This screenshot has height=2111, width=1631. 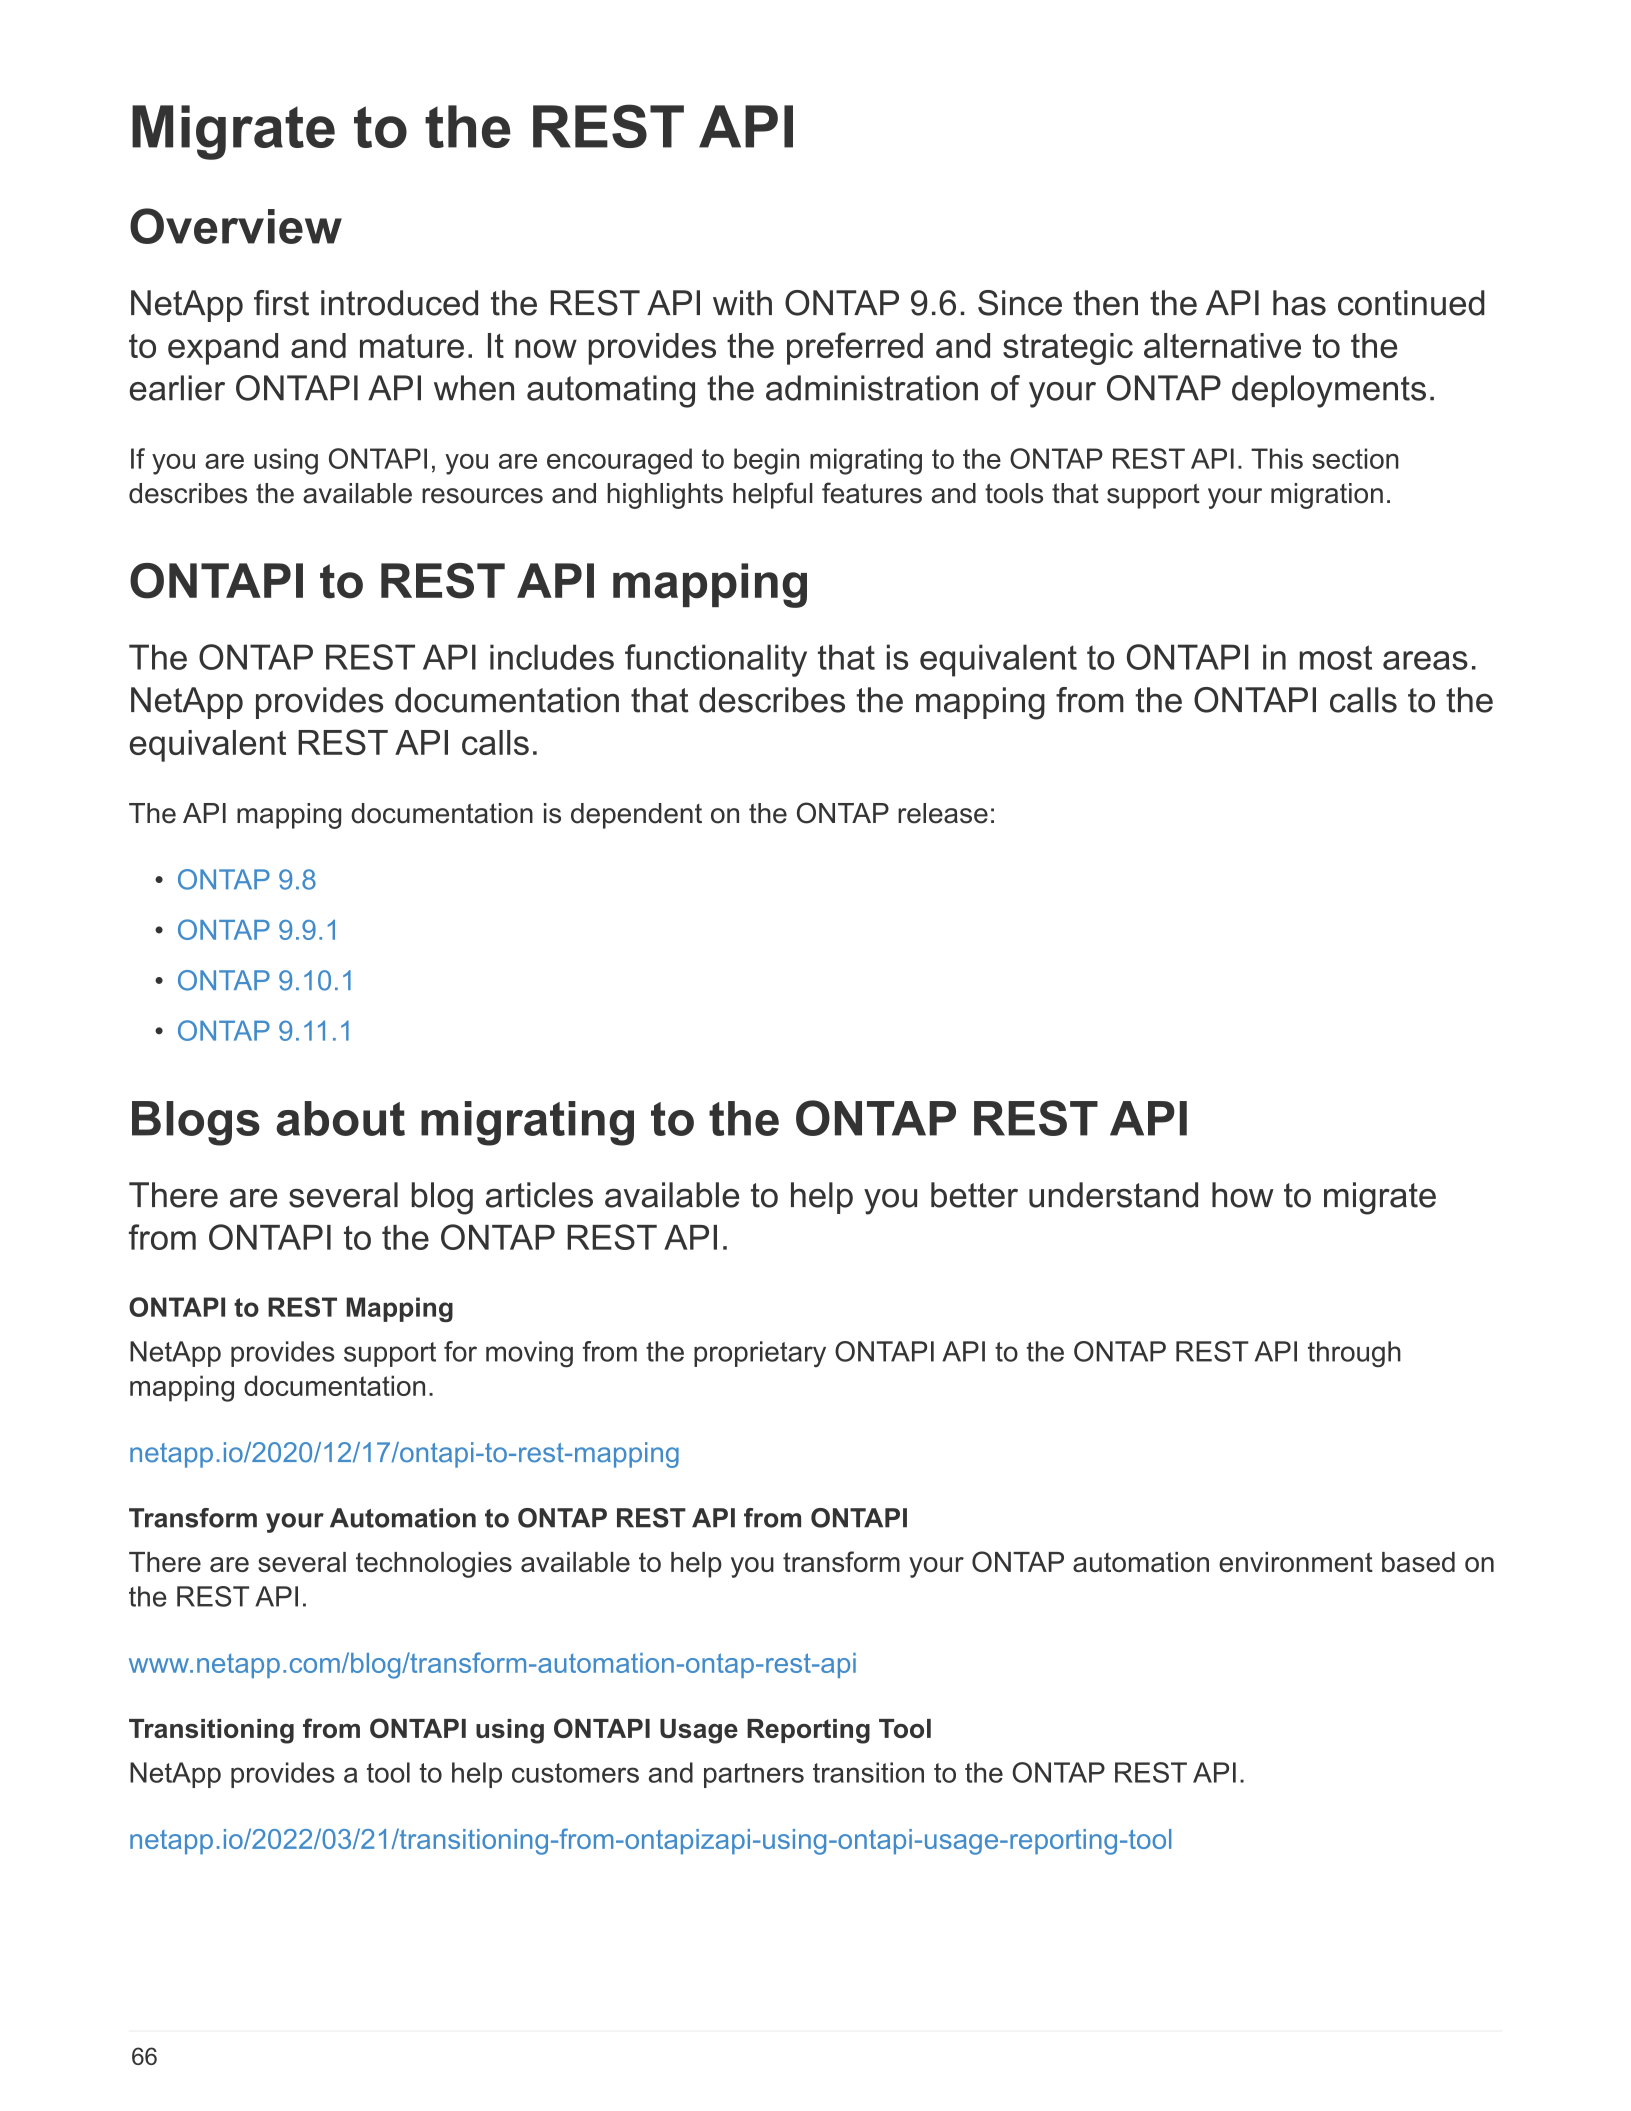 I want to click on customers, so click(x=575, y=1773).
